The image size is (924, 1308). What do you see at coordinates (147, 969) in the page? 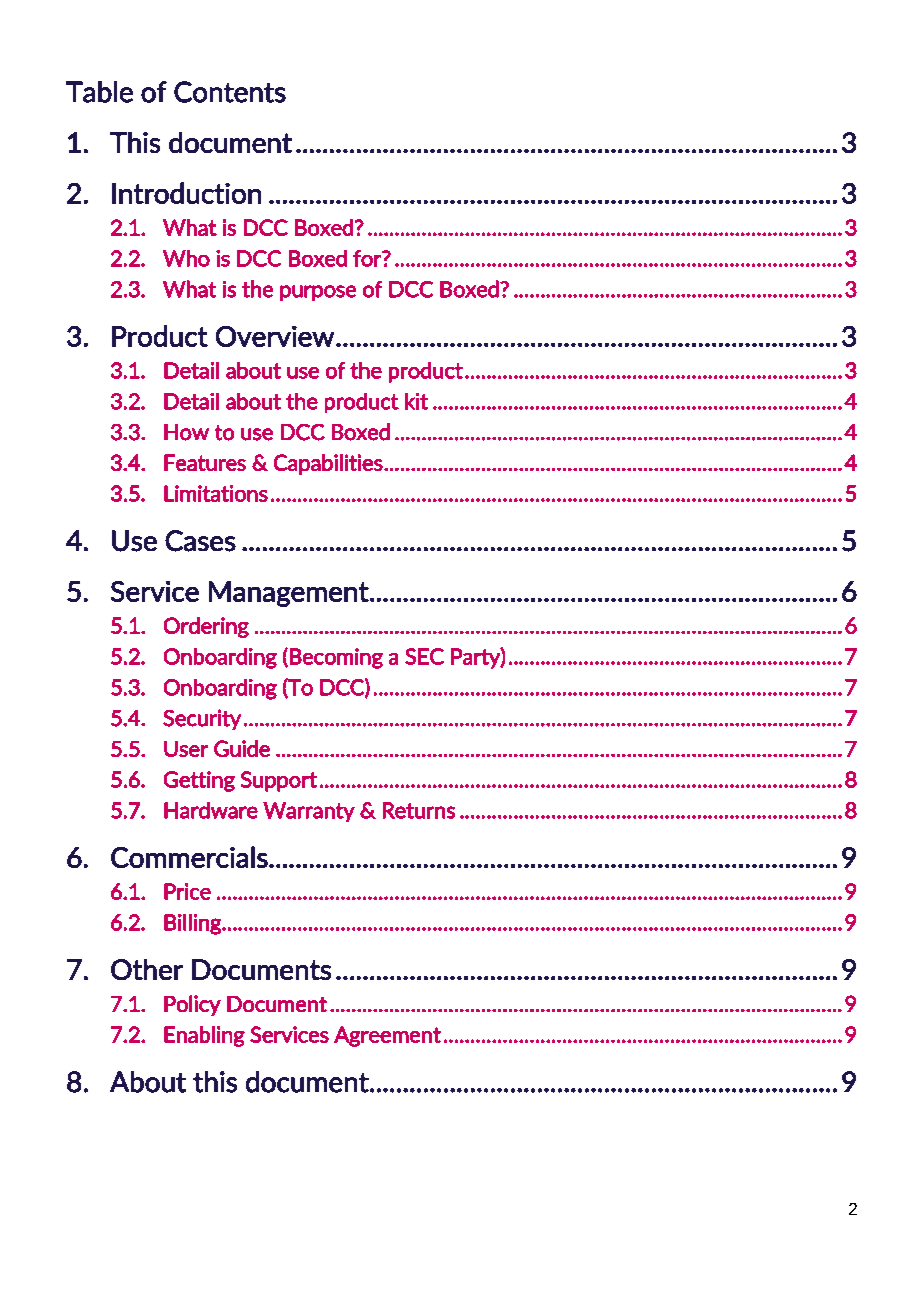
I see `Other` at bounding box center [147, 969].
